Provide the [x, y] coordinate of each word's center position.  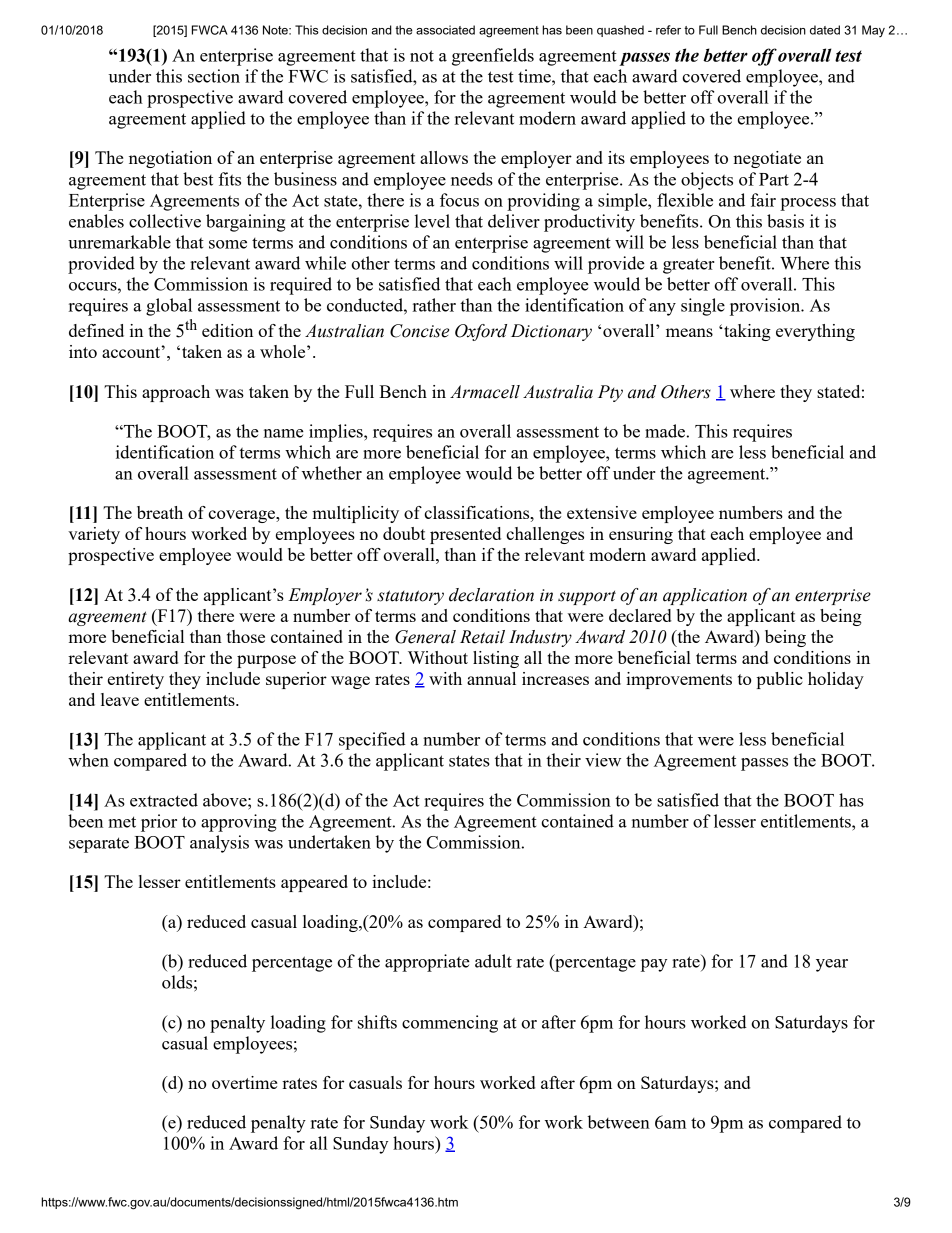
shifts [377, 1022]
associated [445, 30]
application [705, 596]
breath [160, 512]
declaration [491, 595]
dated [825, 30]
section [214, 76]
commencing [450, 1024]
